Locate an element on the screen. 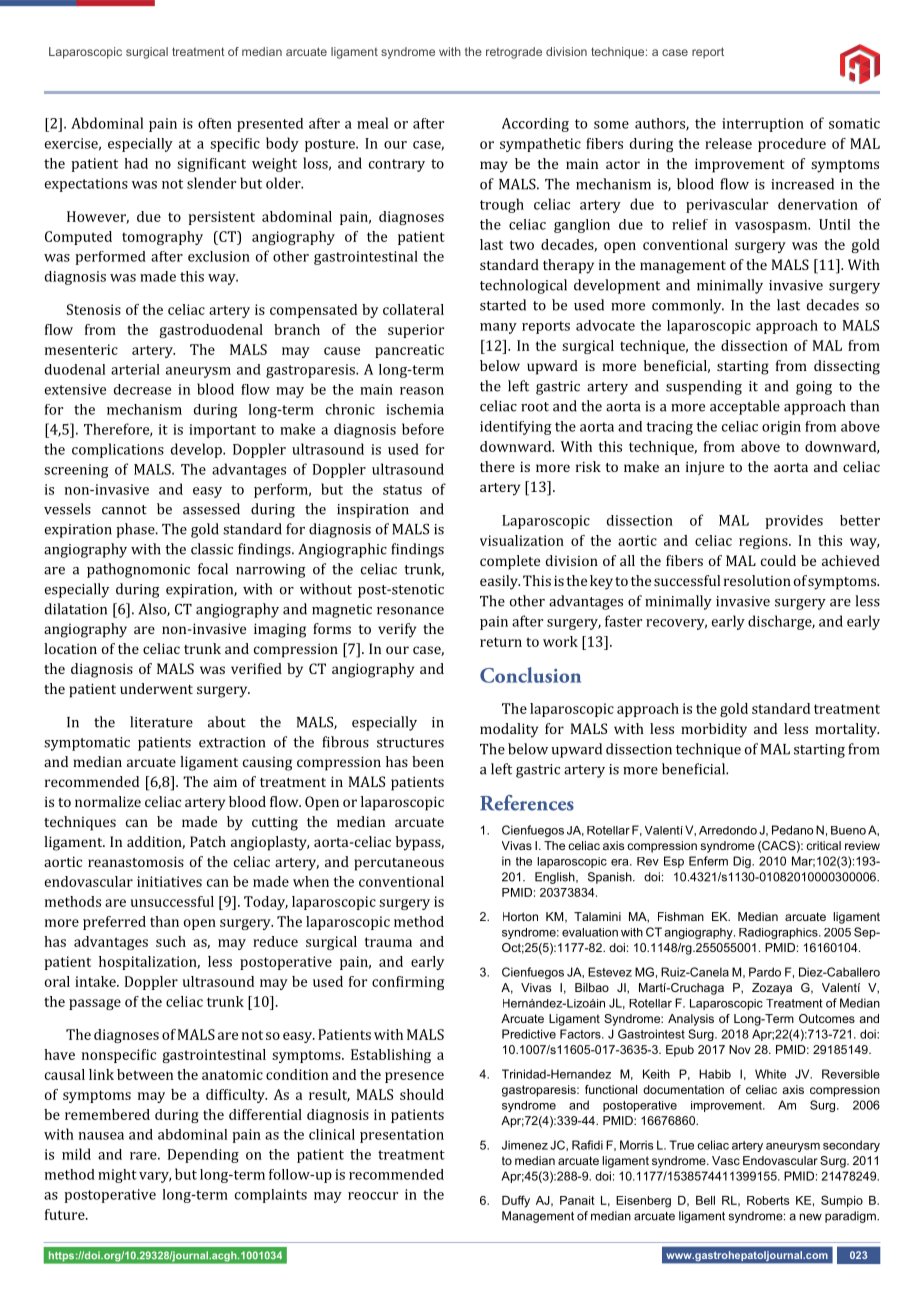 This screenshot has height=1308, width=924. return is located at coordinates (501, 642).
